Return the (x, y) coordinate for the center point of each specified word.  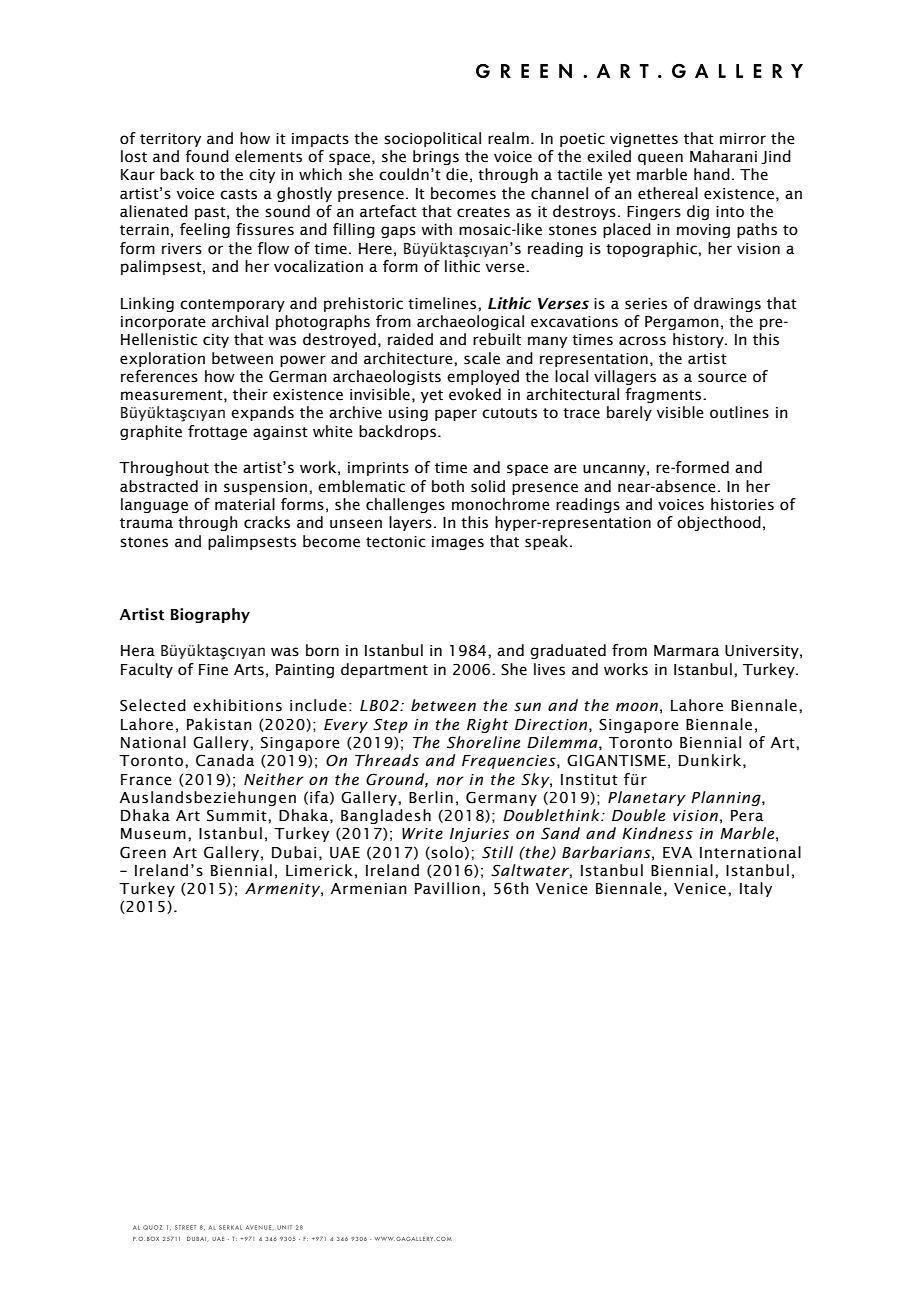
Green (143, 852)
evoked (475, 394)
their (250, 394)
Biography (210, 615)
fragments (664, 395)
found (207, 156)
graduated (568, 651)
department (384, 670)
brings (436, 157)
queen (660, 159)
